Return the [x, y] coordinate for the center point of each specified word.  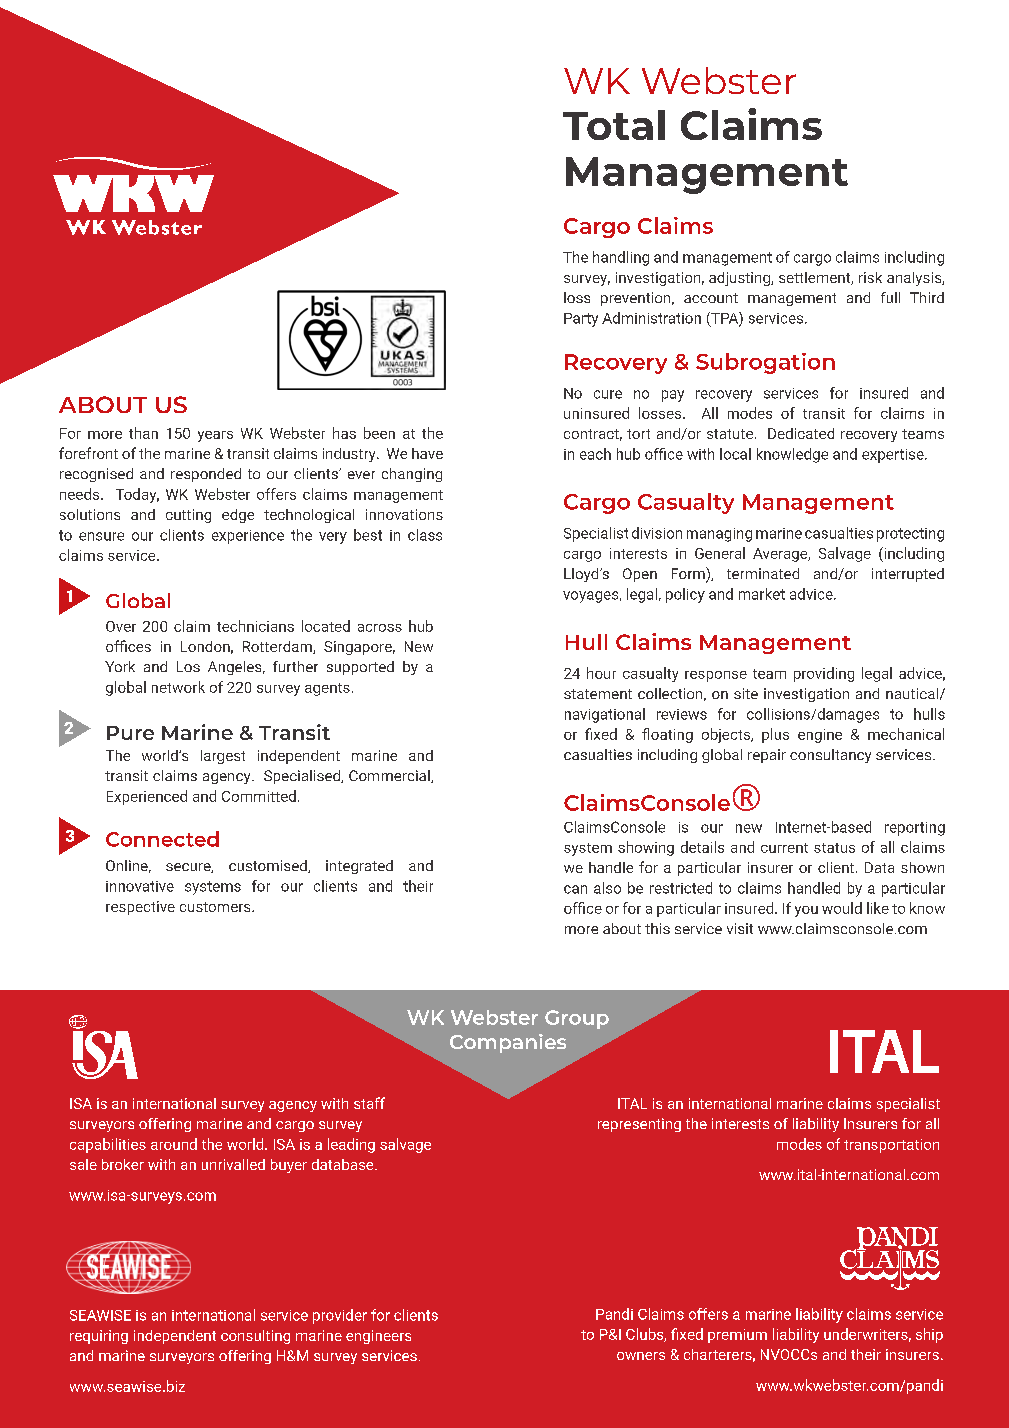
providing [824, 674]
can [575, 889]
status [834, 848]
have [427, 453]
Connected [162, 839]
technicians [255, 626]
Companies [508, 1043]
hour [601, 673]
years [215, 436]
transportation [891, 1146]
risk [870, 277]
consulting [255, 1337]
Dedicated [801, 433]
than [143, 433]
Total [614, 125]
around [174, 1144]
